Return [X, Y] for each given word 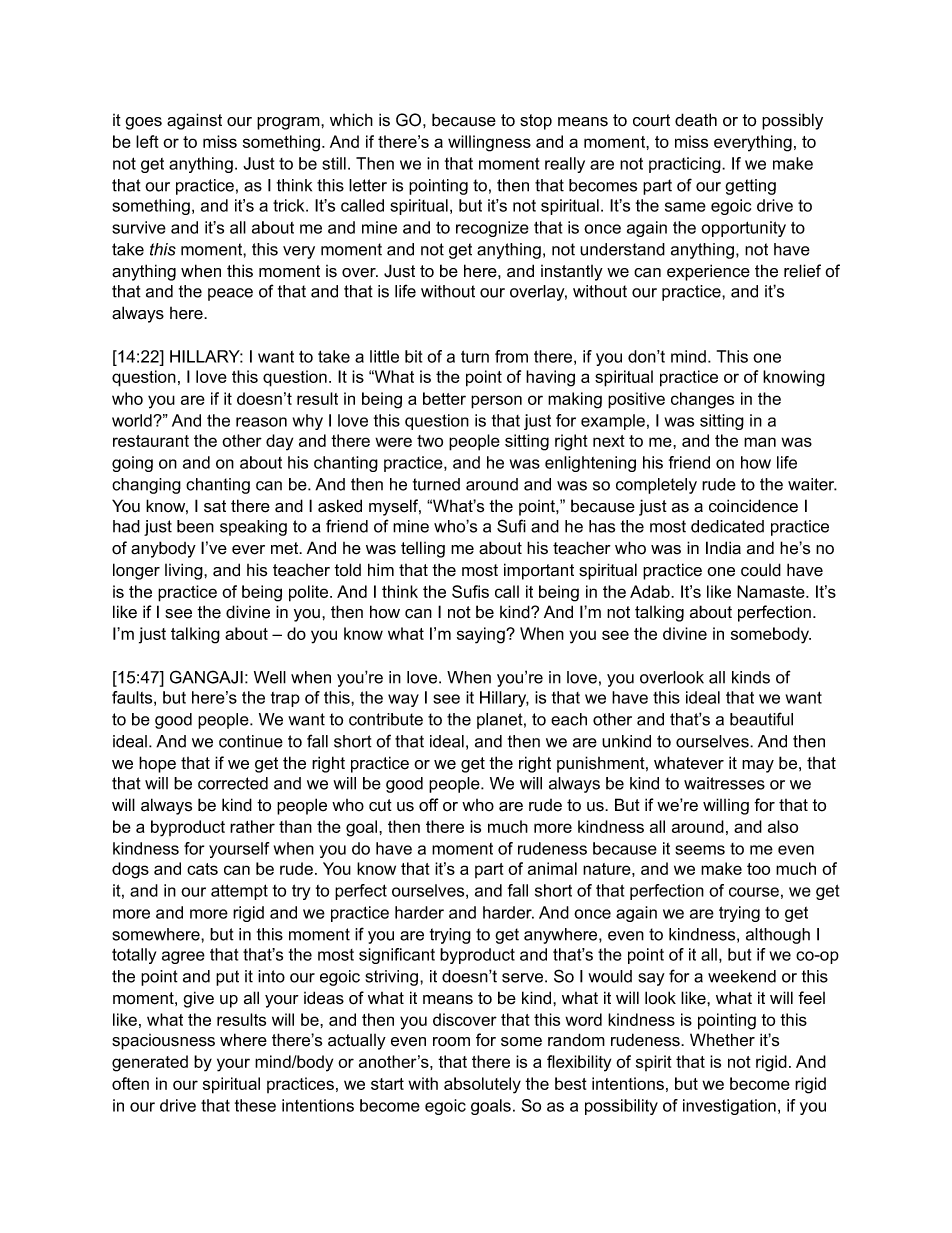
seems [700, 850]
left [147, 141]
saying [482, 635]
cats [202, 869]
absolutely [482, 1085]
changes [702, 400]
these [255, 1105]
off [429, 805]
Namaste [772, 591]
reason [261, 422]
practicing [686, 165]
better [444, 398]
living [185, 571]
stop [536, 122]
